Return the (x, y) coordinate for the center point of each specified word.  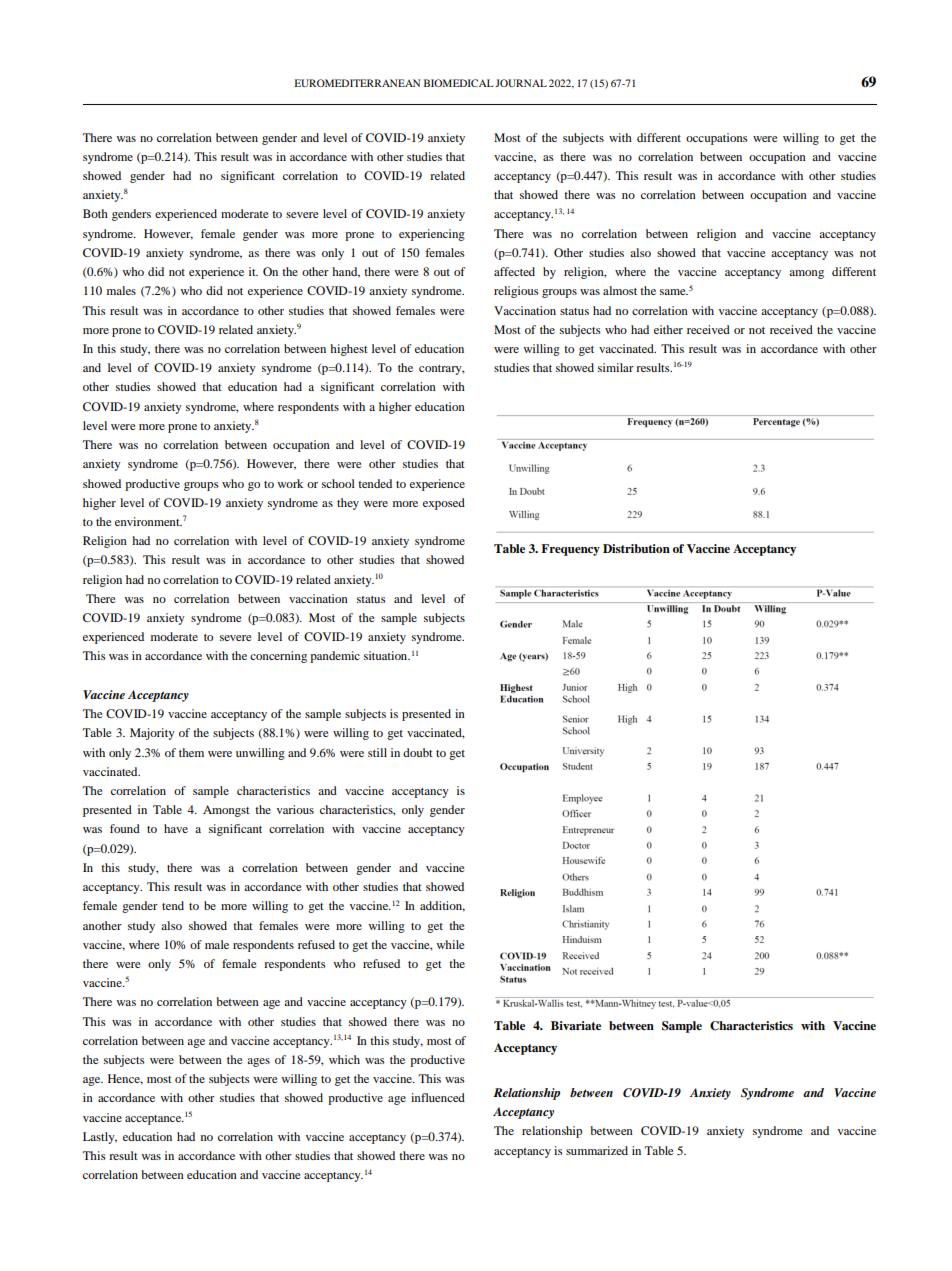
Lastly (100, 1138)
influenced (438, 1097)
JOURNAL (521, 83)
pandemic (335, 657)
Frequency (570, 550)
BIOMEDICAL (459, 83)
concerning (278, 657)
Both (95, 213)
